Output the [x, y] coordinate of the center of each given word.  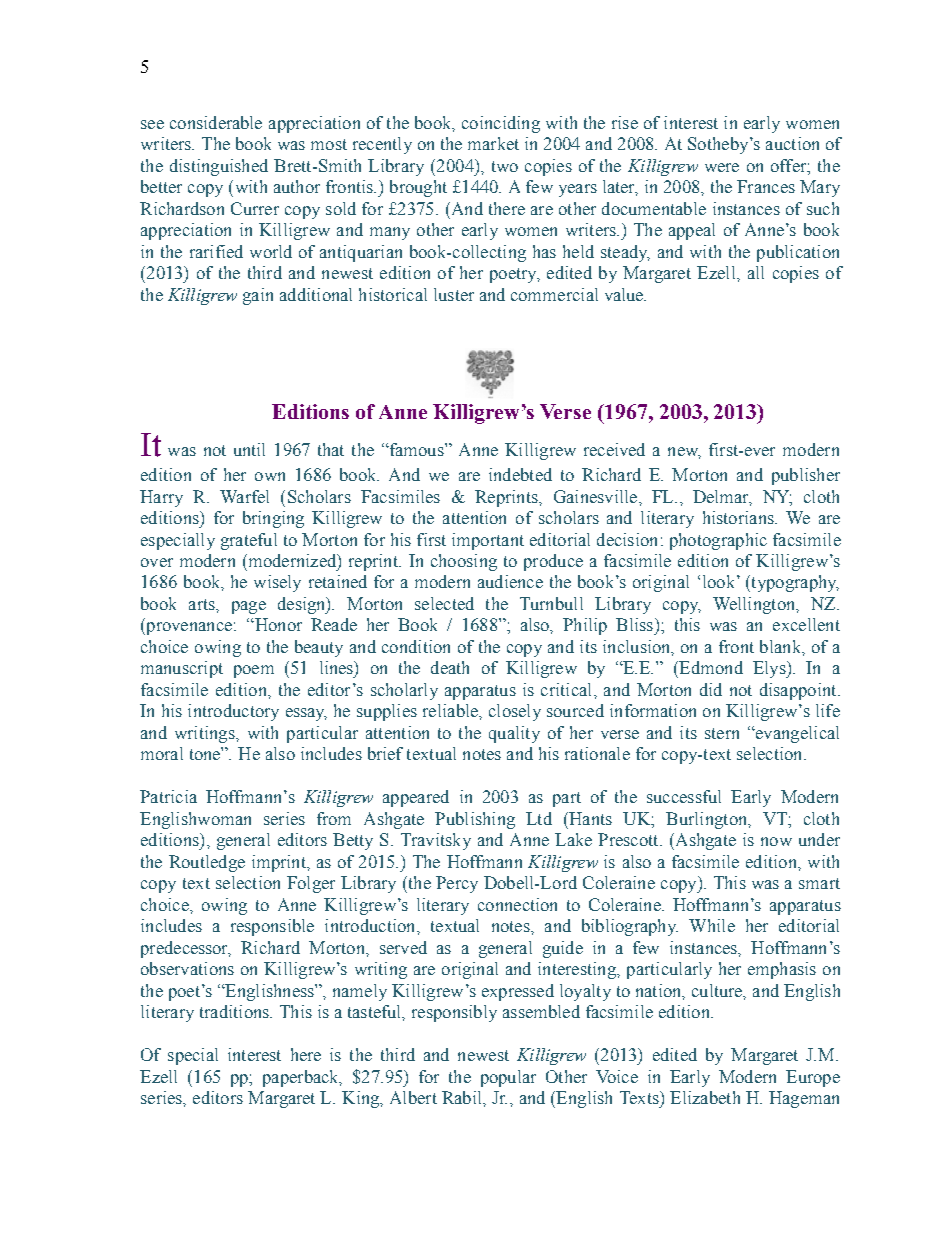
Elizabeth [705, 1097]
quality [514, 734]
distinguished [219, 167]
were [722, 167]
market [493, 143]
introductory [233, 712]
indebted [520, 474]
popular [508, 1078]
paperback [302, 1078]
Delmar [722, 497]
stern [722, 733]
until [249, 449]
